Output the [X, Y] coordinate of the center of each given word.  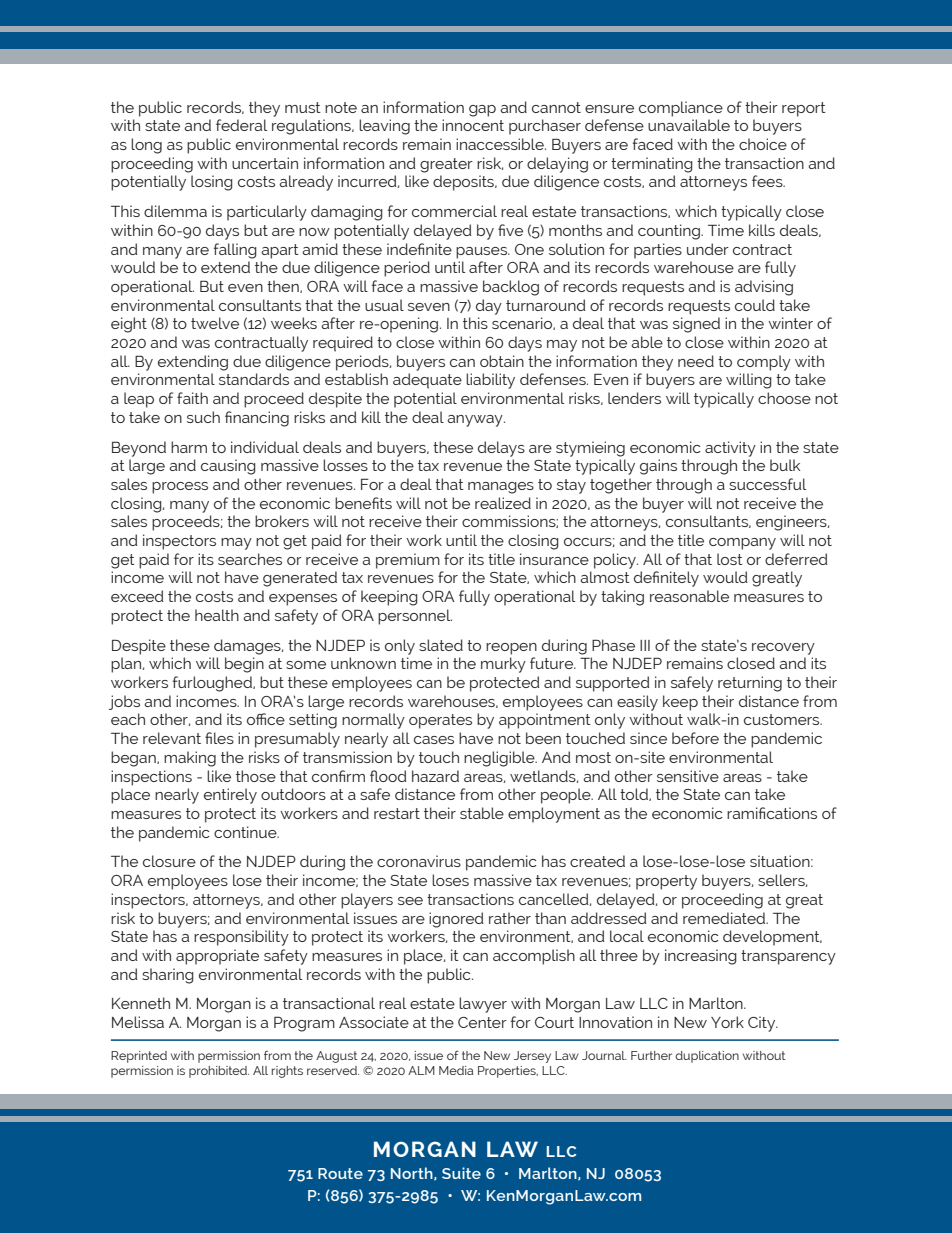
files [219, 738]
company [742, 544]
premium [408, 561]
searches [250, 559]
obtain [502, 361]
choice [763, 144]
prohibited [219, 1072]
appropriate [217, 957]
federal [241, 125]
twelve [215, 323]
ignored [456, 920]
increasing [701, 957]
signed [696, 325]
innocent [473, 125]
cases [434, 740]
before [695, 738]
